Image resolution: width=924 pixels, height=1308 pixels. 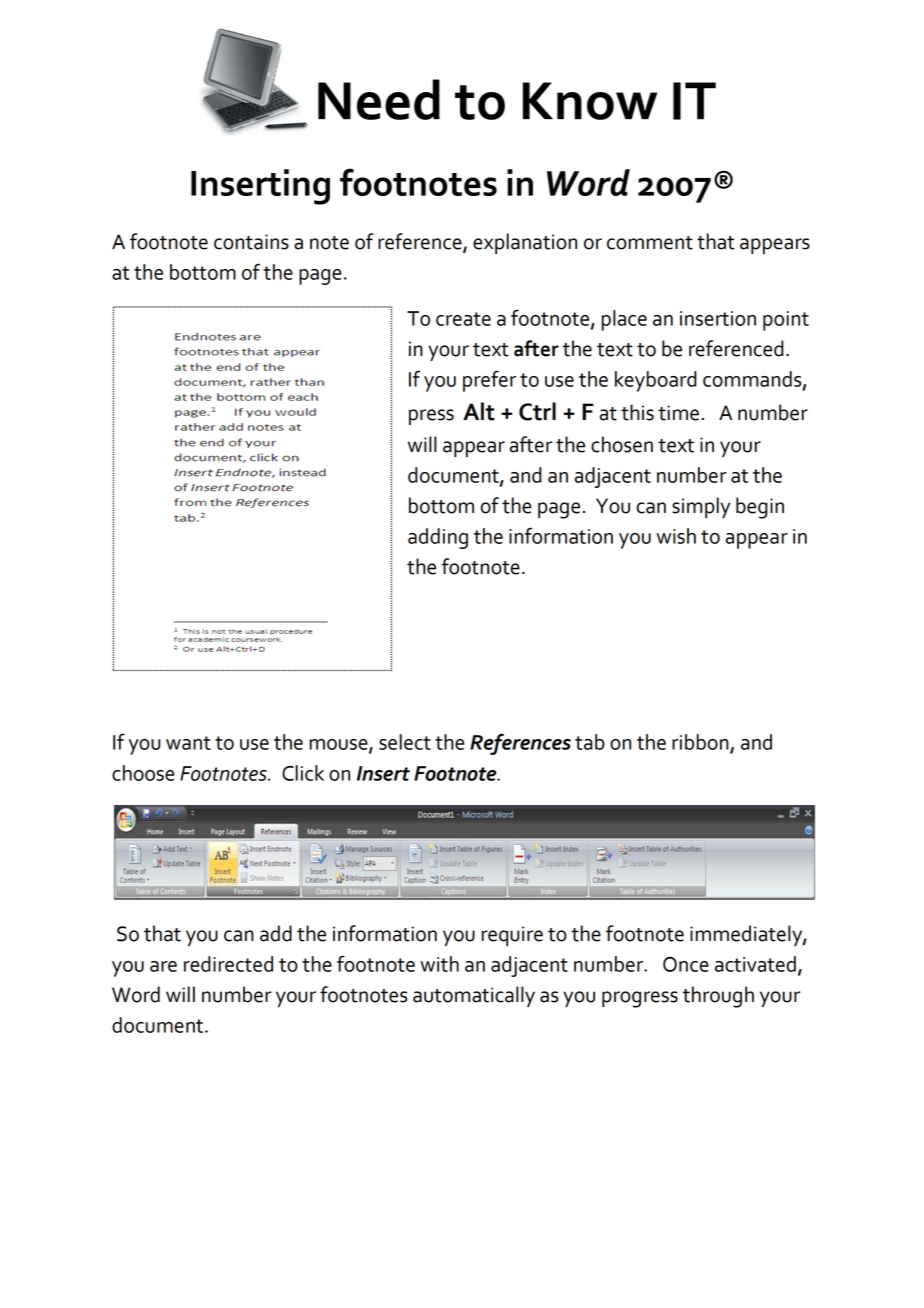 What do you see at coordinates (379, 99) in the page?
I see `Need` at bounding box center [379, 99].
